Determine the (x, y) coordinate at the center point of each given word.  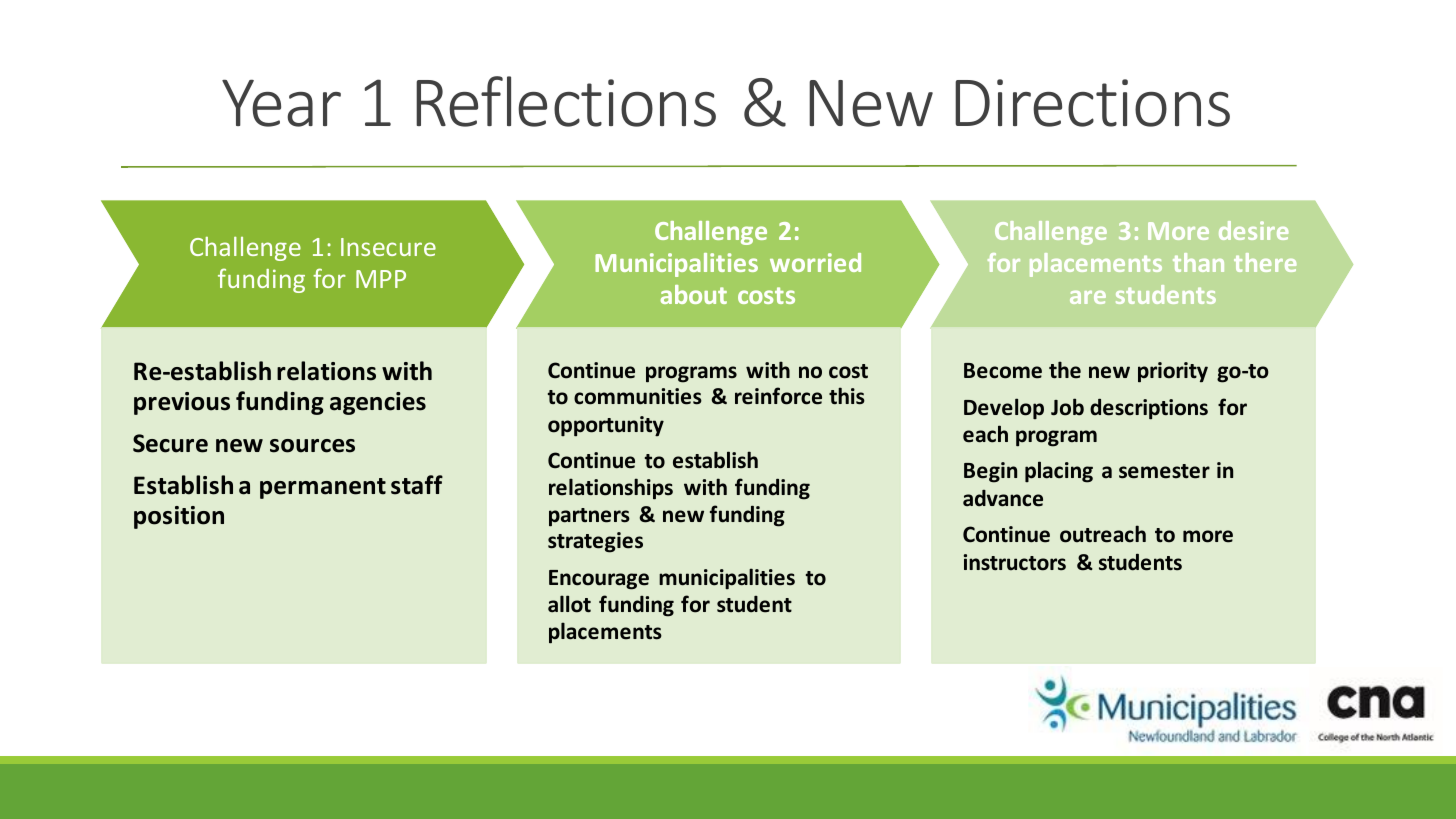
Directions (1092, 103)
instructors (1014, 562)
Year (281, 103)
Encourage (599, 580)
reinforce (778, 396)
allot (569, 604)
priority (1173, 372)
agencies (378, 403)
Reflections (566, 101)
